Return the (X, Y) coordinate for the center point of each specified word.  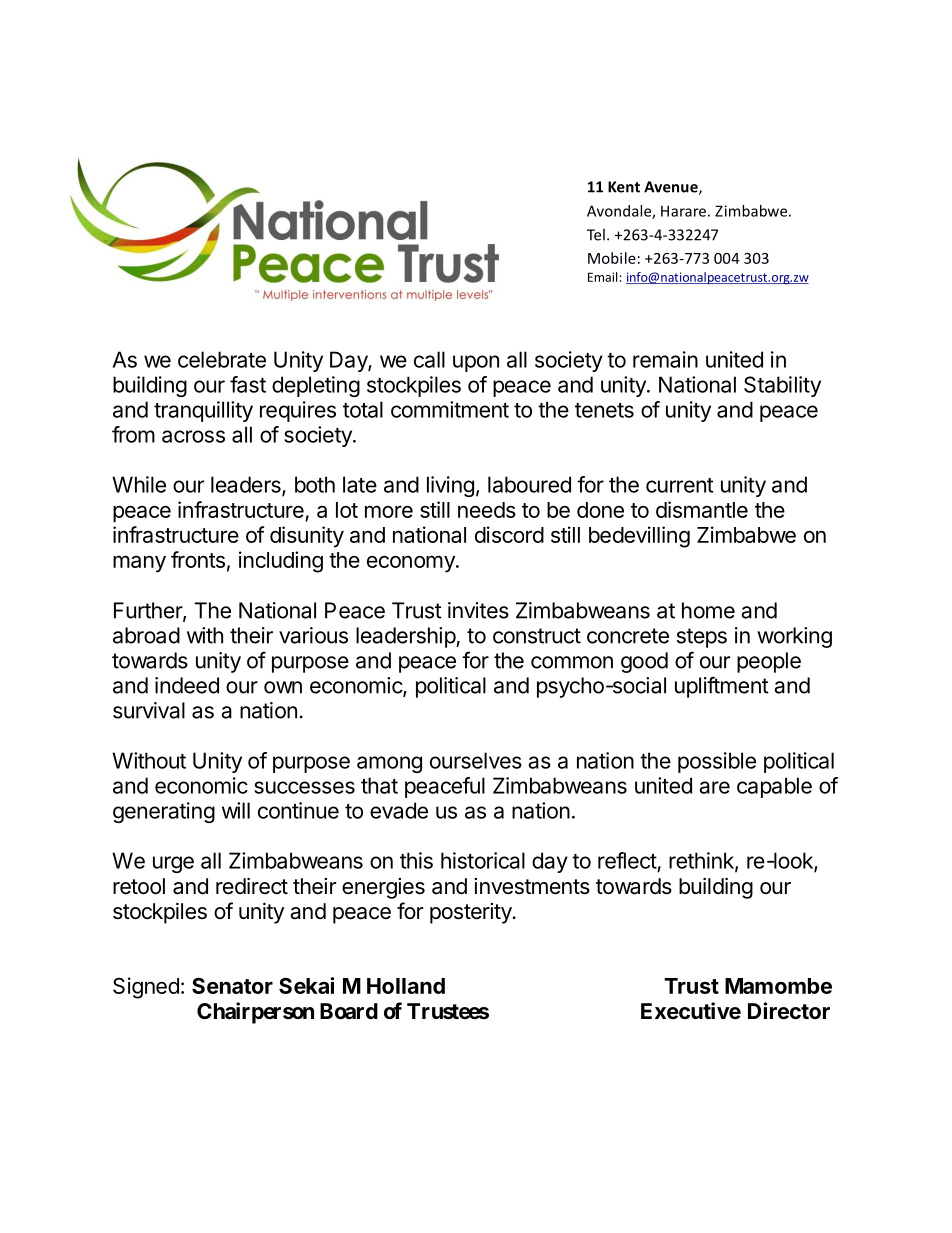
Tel (596, 234)
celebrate (222, 359)
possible (717, 762)
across (193, 436)
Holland (406, 986)
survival (149, 710)
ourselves (476, 760)
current (679, 485)
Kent (624, 187)
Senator (232, 986)
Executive (691, 1011)
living (450, 486)
